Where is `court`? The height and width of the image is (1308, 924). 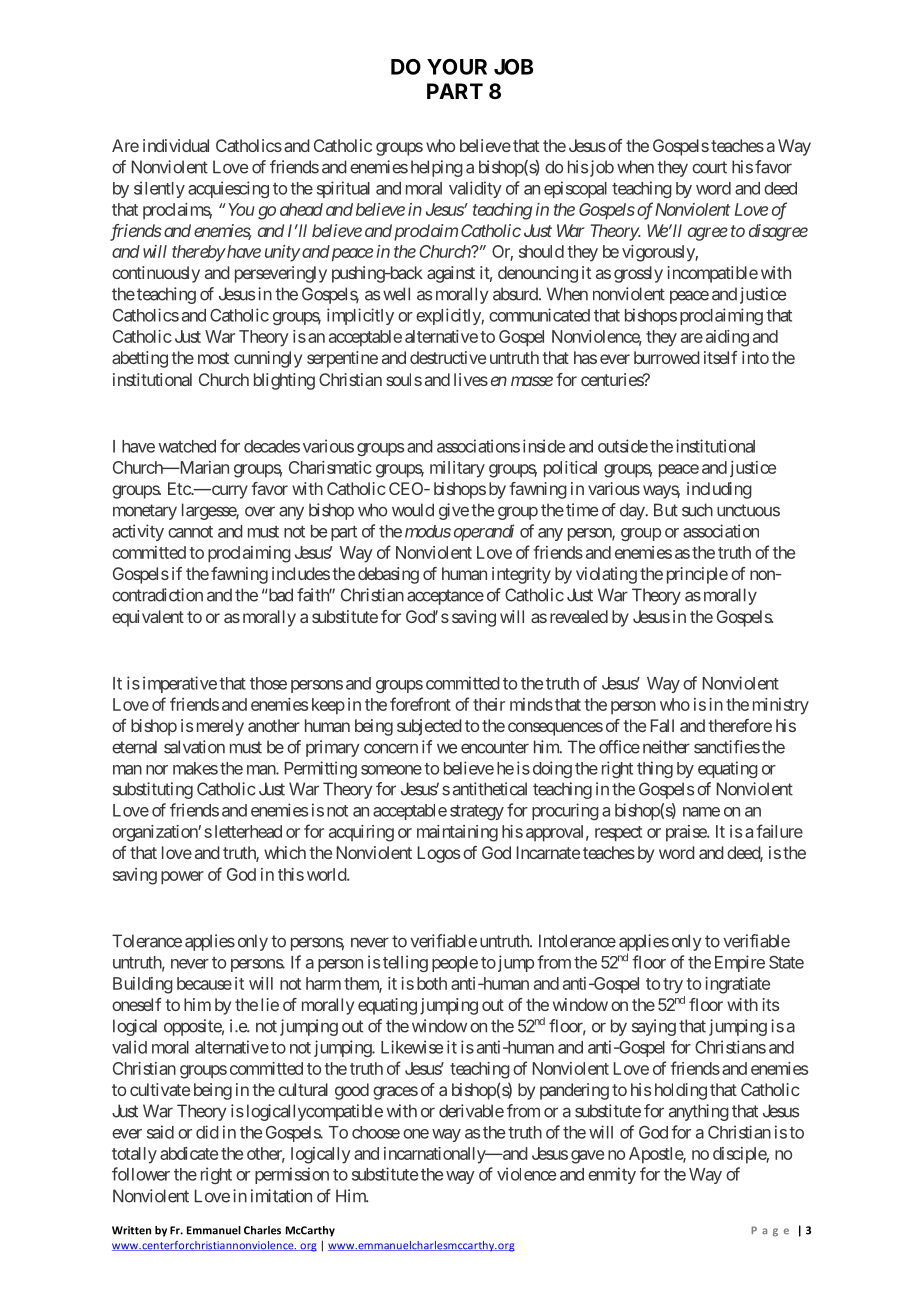
court is located at coordinates (709, 167).
